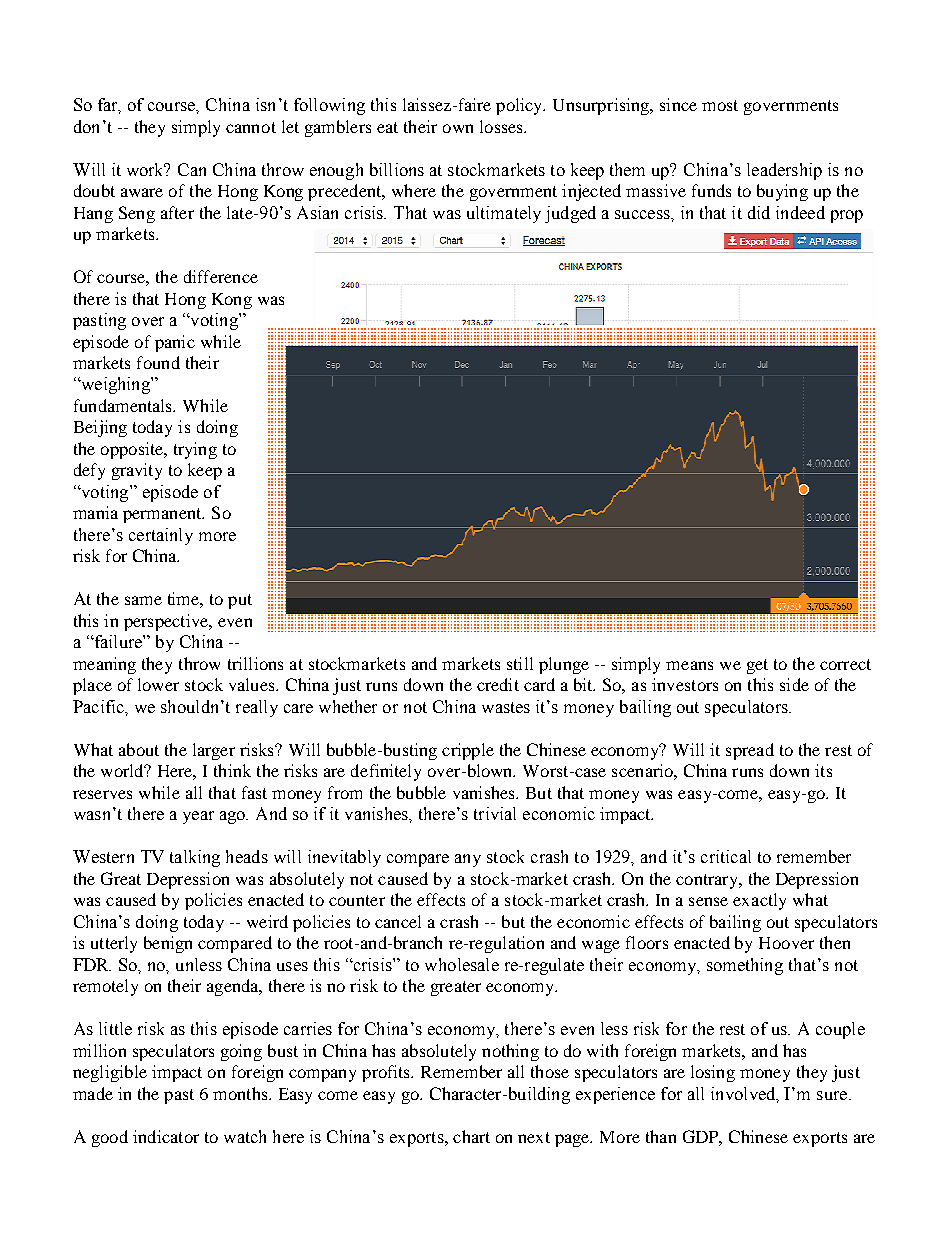 The image size is (952, 1233). Describe the element at coordinates (166, 1136) in the document. I see `indicator` at that location.
